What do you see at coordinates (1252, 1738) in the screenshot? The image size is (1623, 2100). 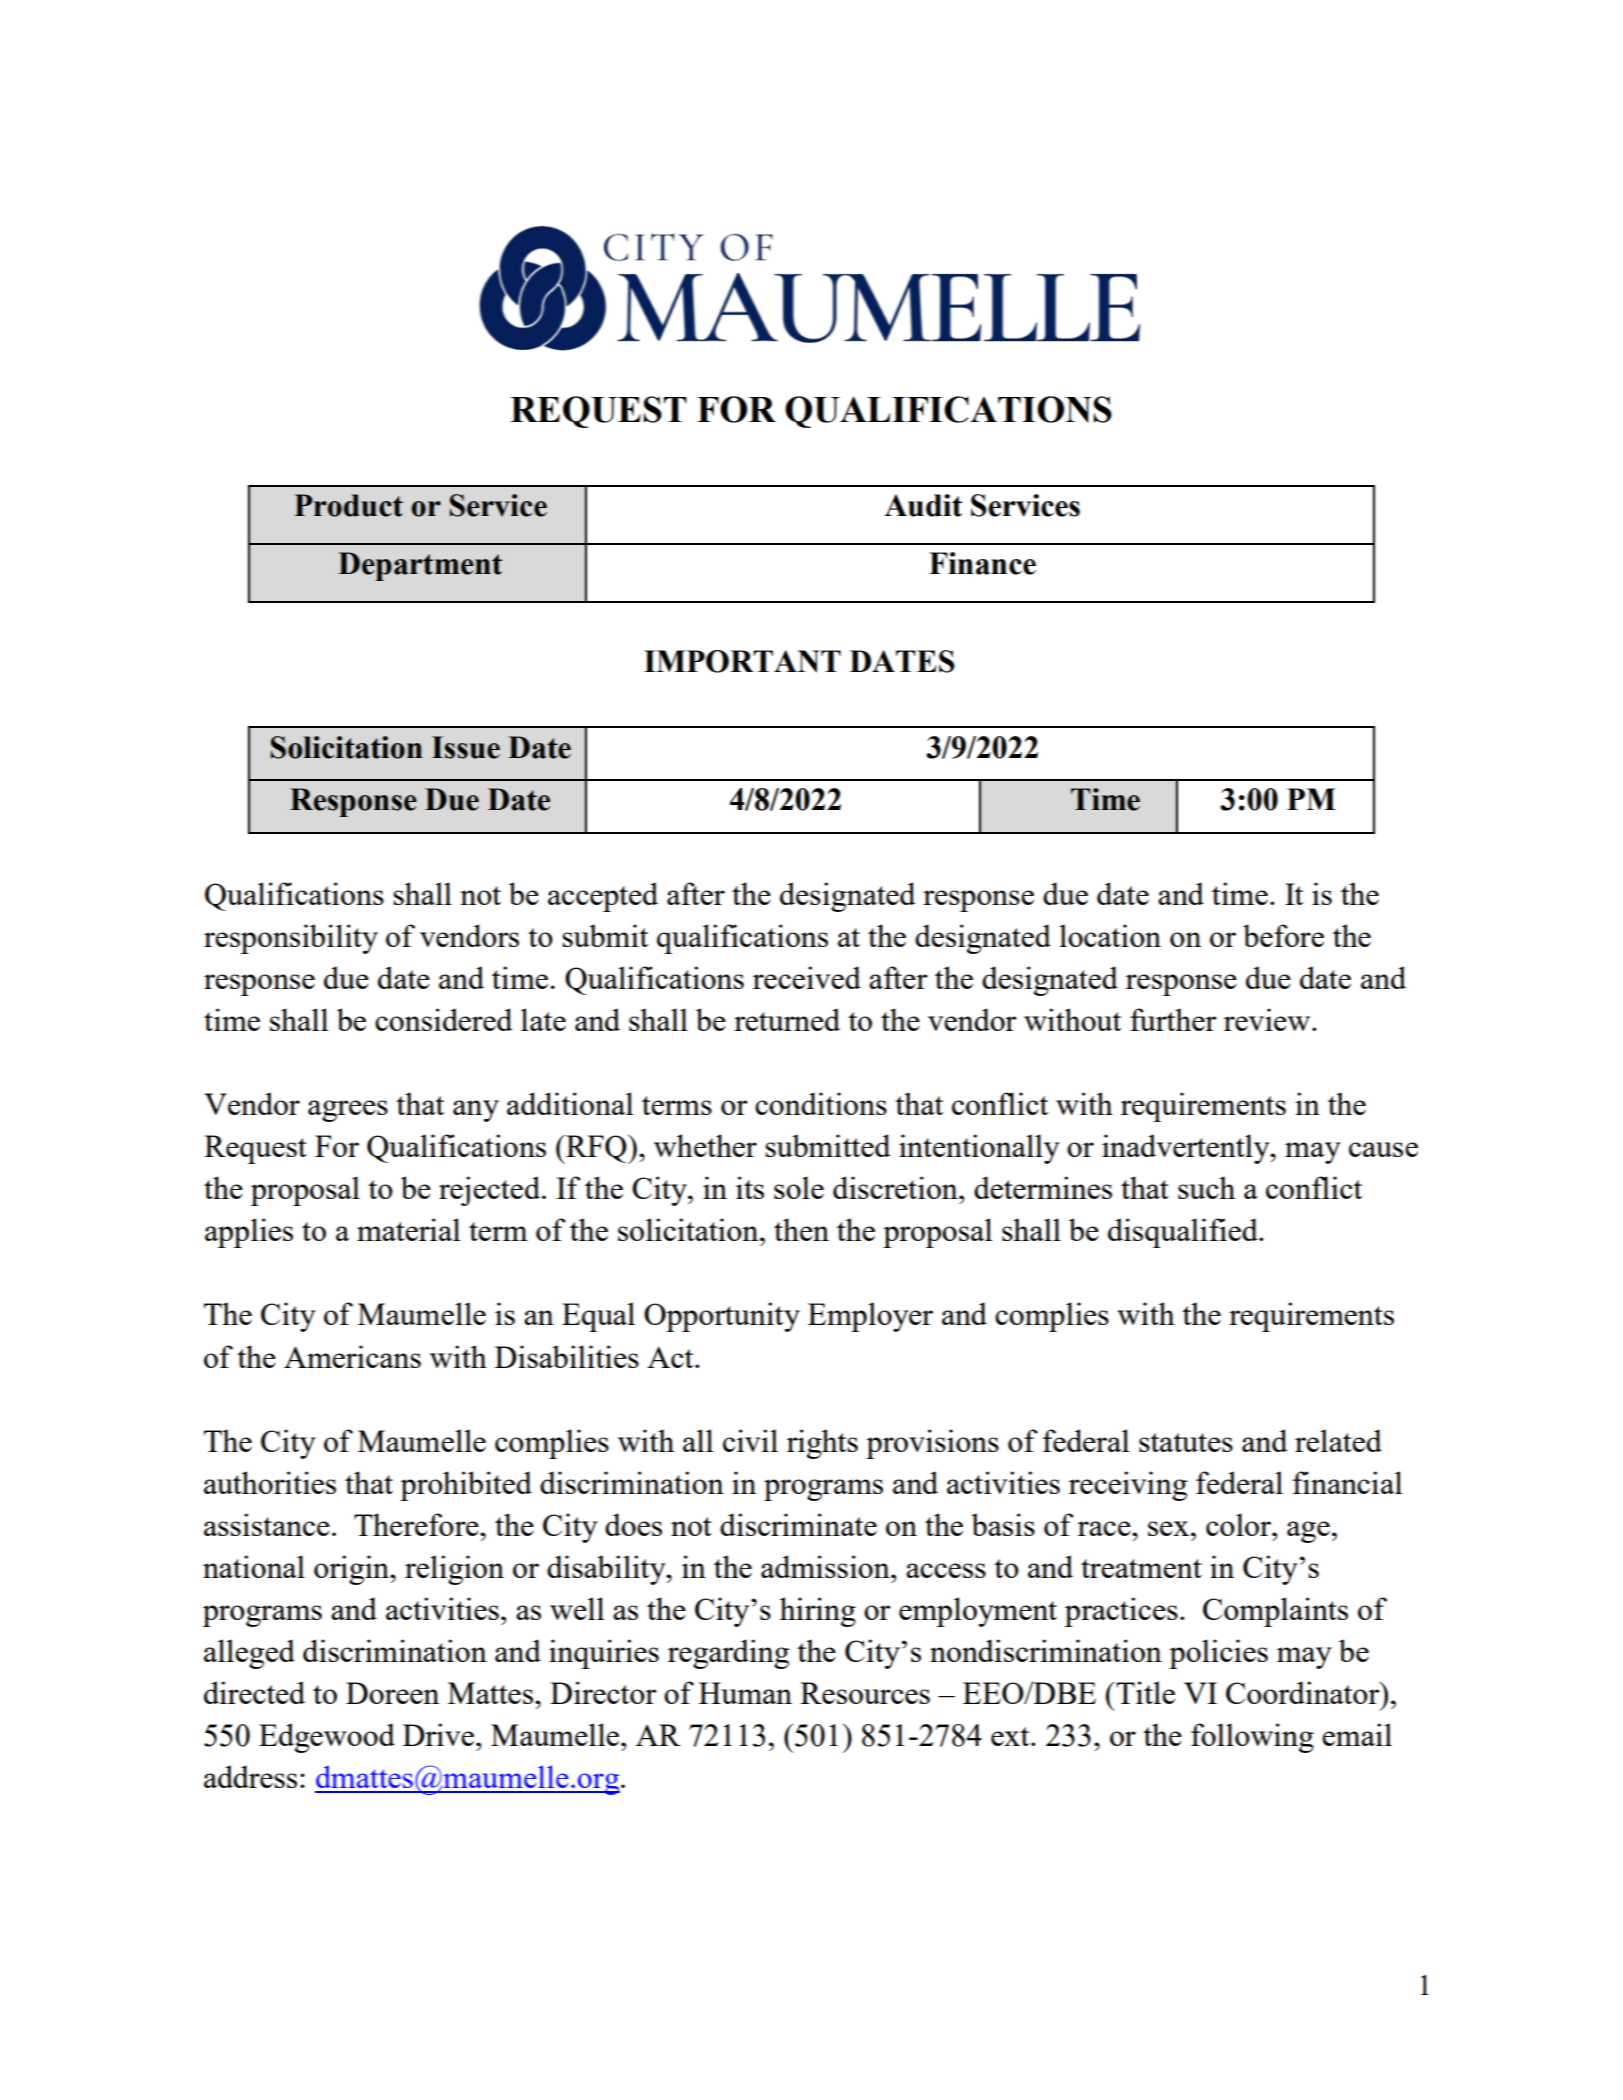 I see `following` at bounding box center [1252, 1738].
